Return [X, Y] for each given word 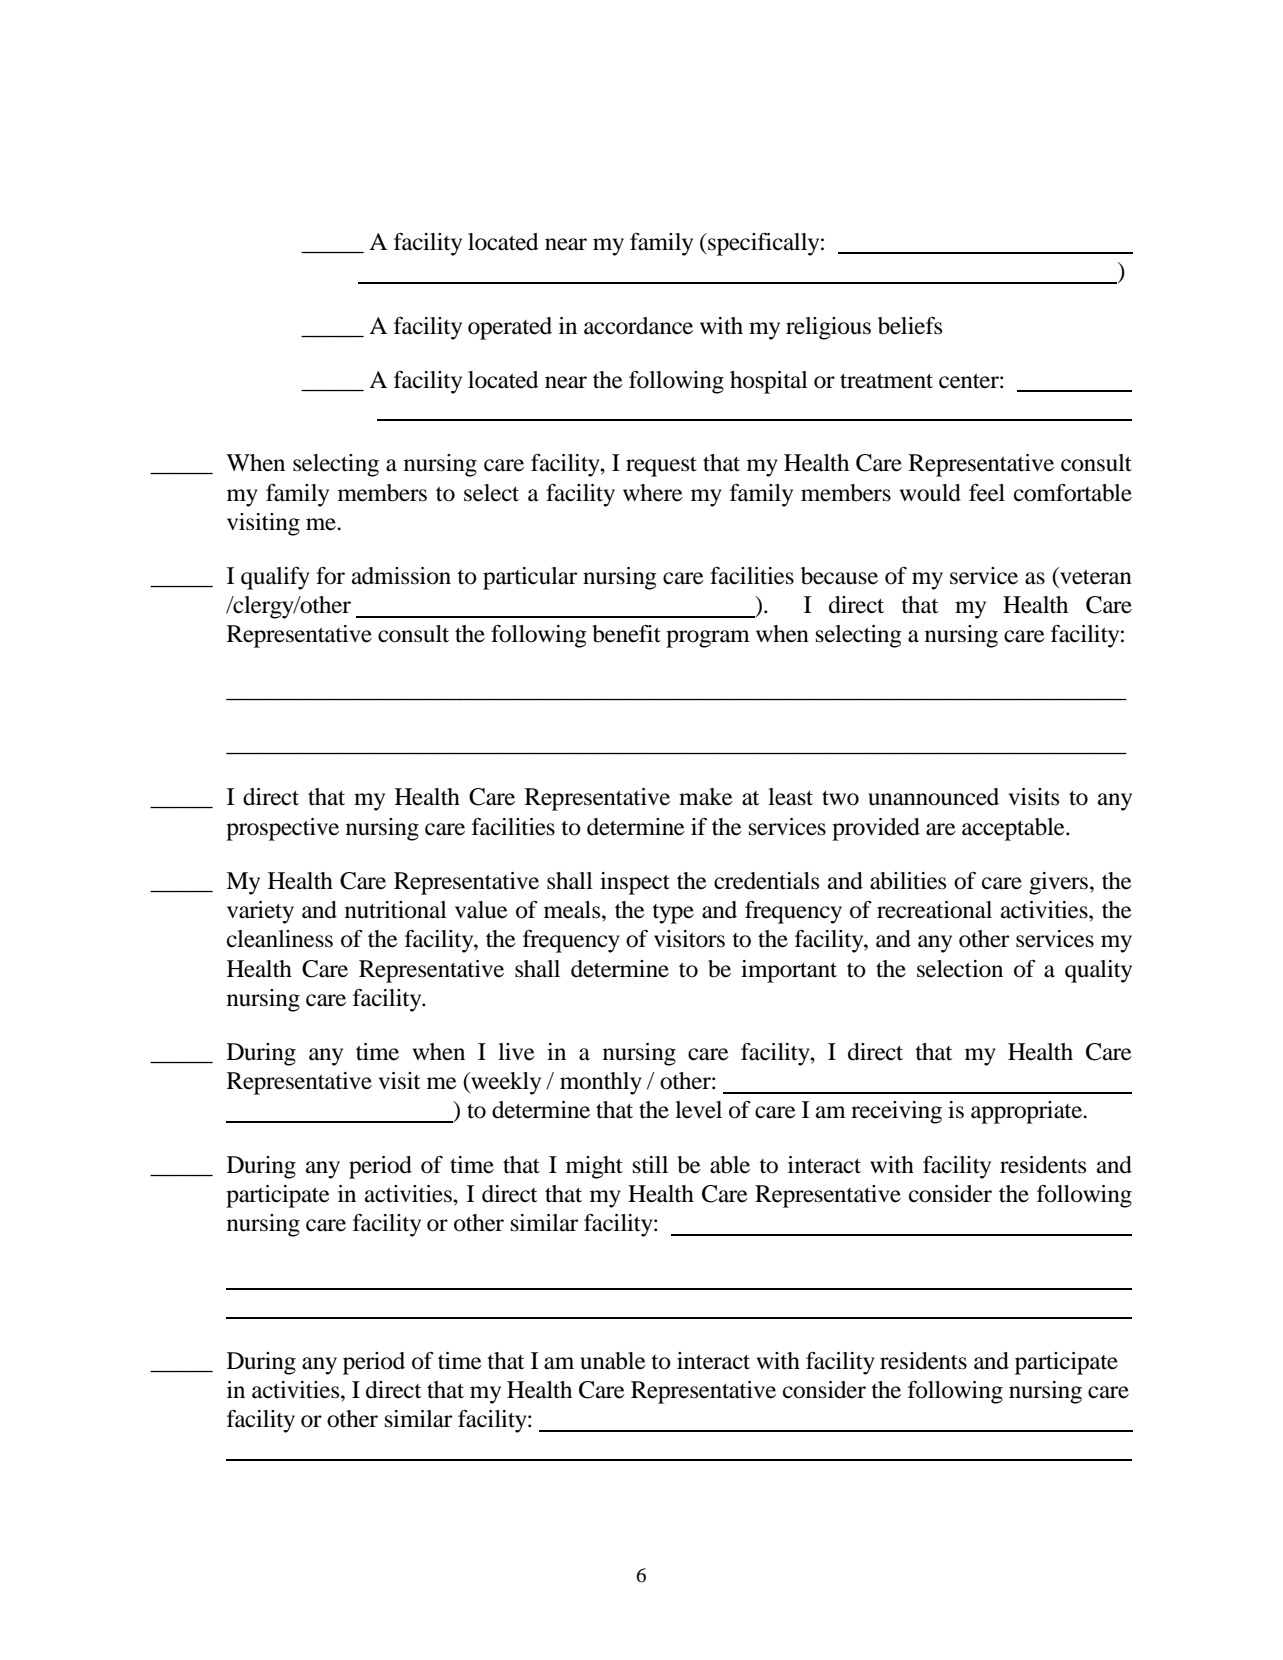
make [706, 797]
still [650, 1165]
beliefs [910, 326]
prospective [282, 829]
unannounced [933, 797]
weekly [505, 1083]
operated [510, 328]
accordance [638, 326]
